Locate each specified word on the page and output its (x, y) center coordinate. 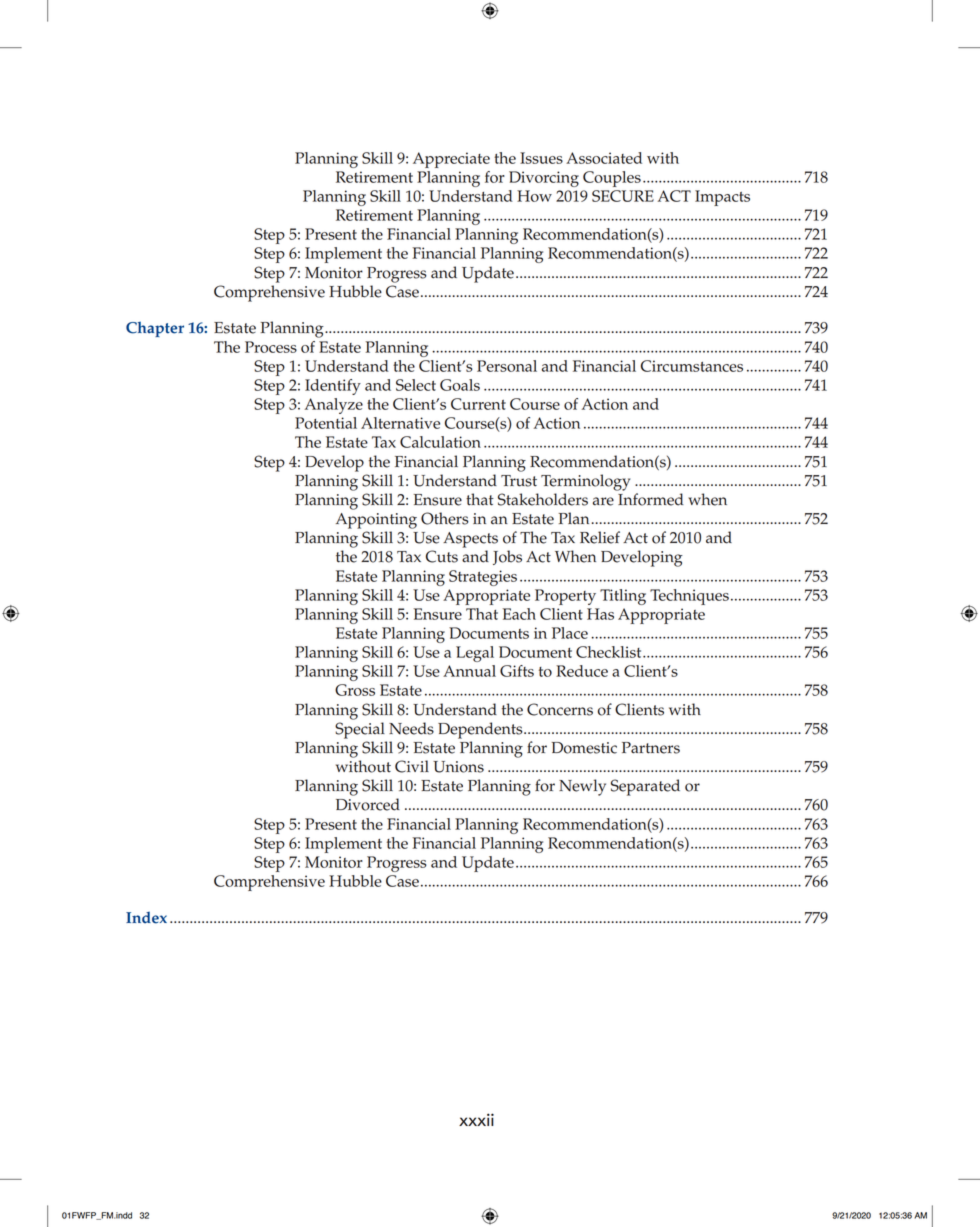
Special (360, 730)
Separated (645, 787)
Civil (412, 766)
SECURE (623, 196)
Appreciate (451, 160)
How (534, 196)
